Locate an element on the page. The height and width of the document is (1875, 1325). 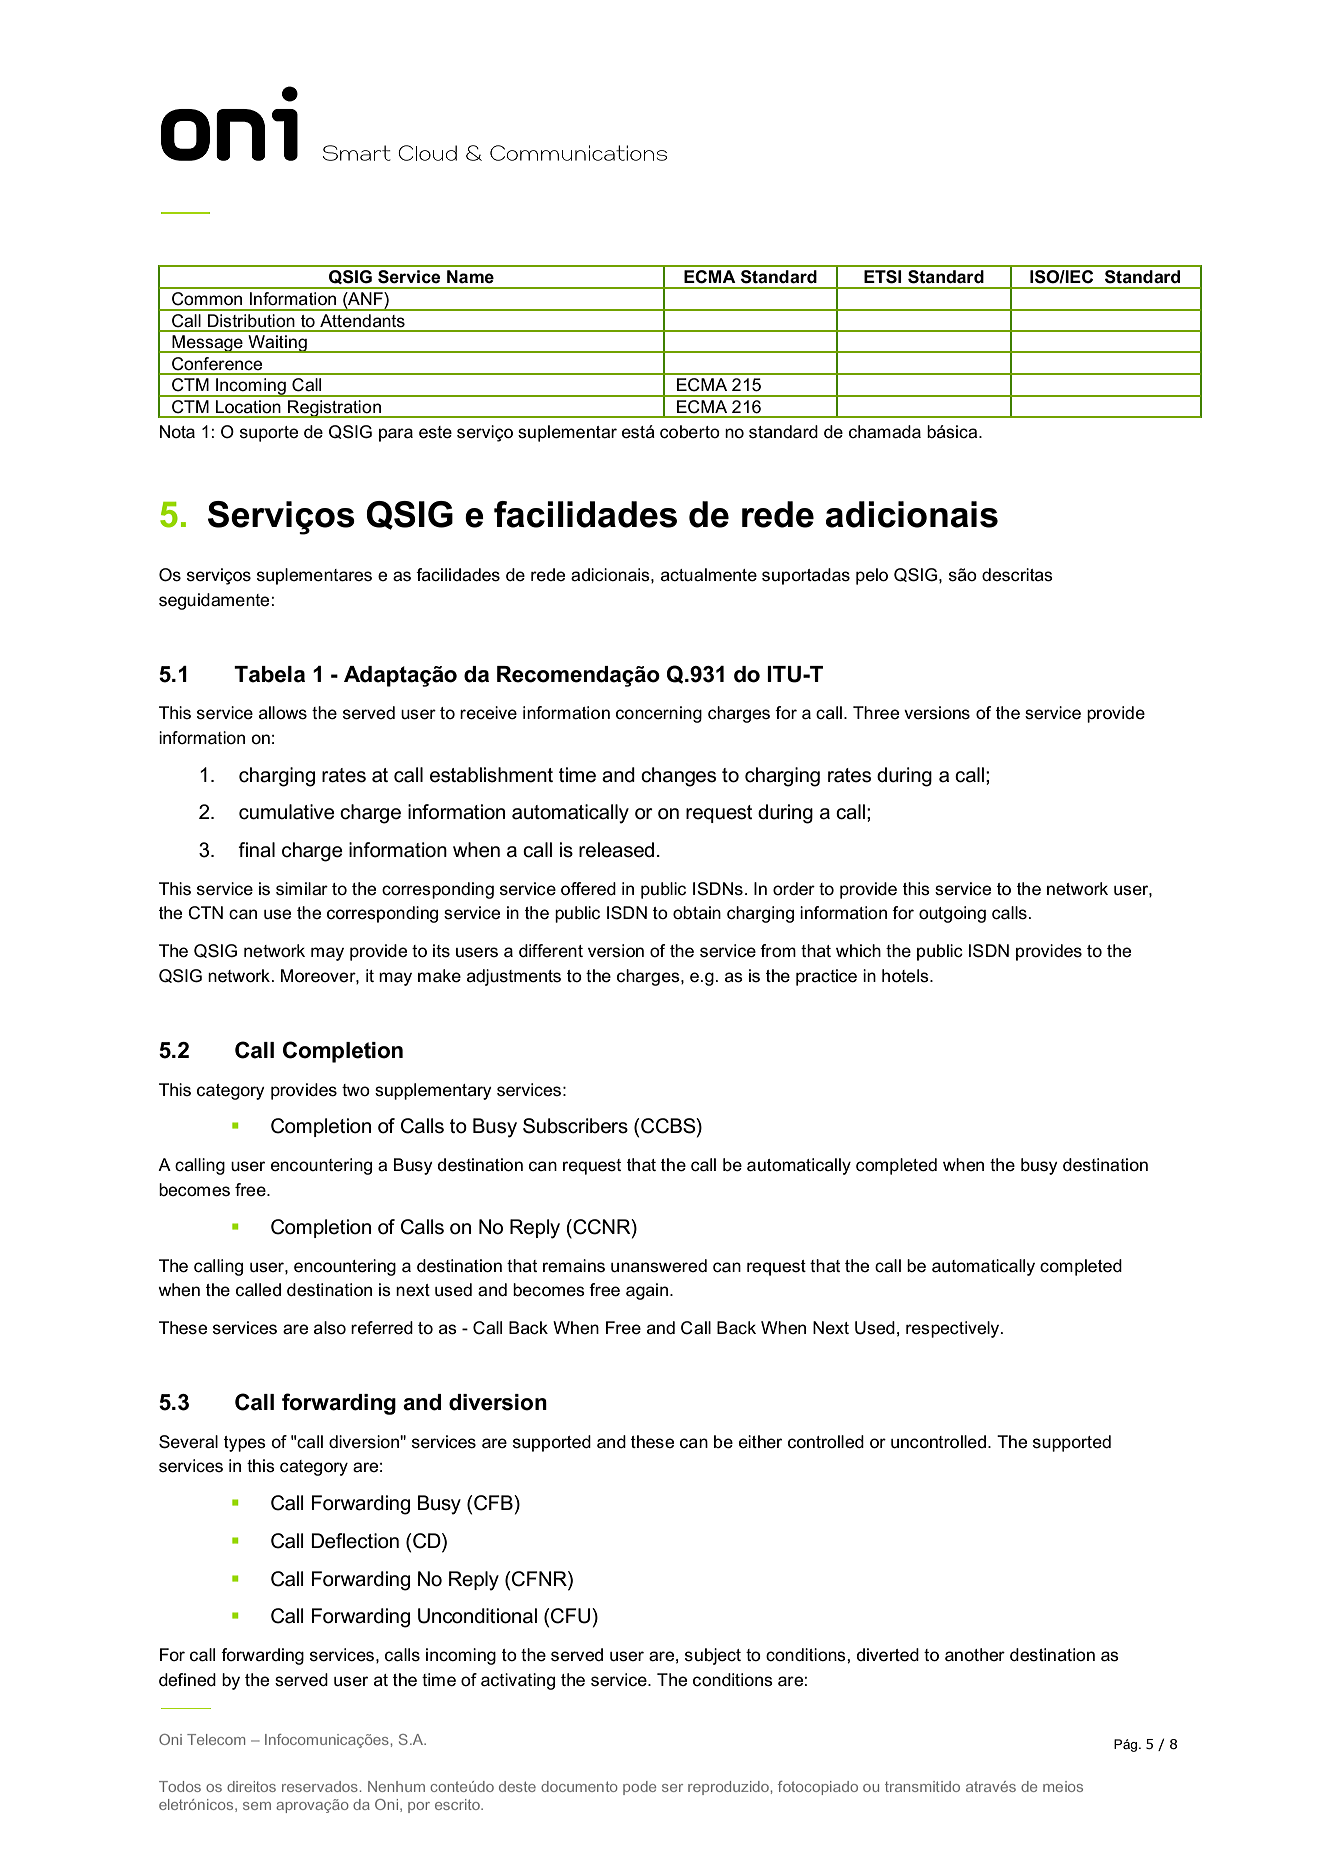
respectively is located at coordinates (954, 1329).
